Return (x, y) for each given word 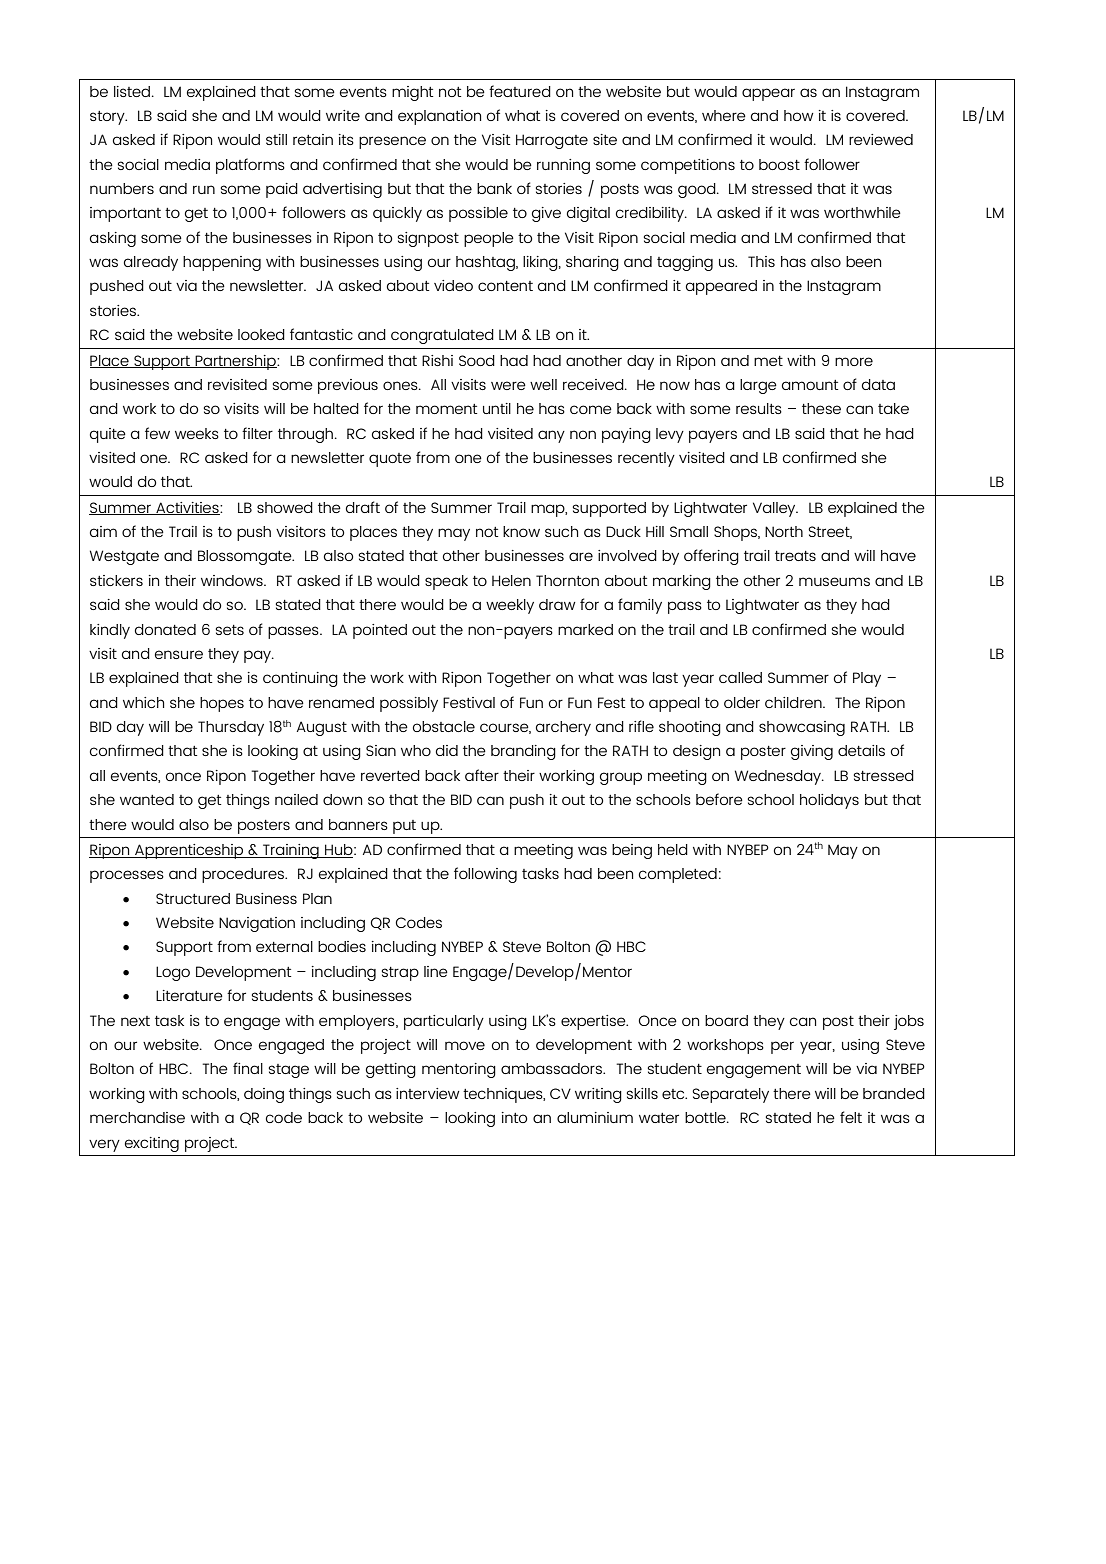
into (514, 1117)
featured (520, 91)
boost (779, 164)
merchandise (137, 1117)
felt (851, 1117)
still (276, 139)
